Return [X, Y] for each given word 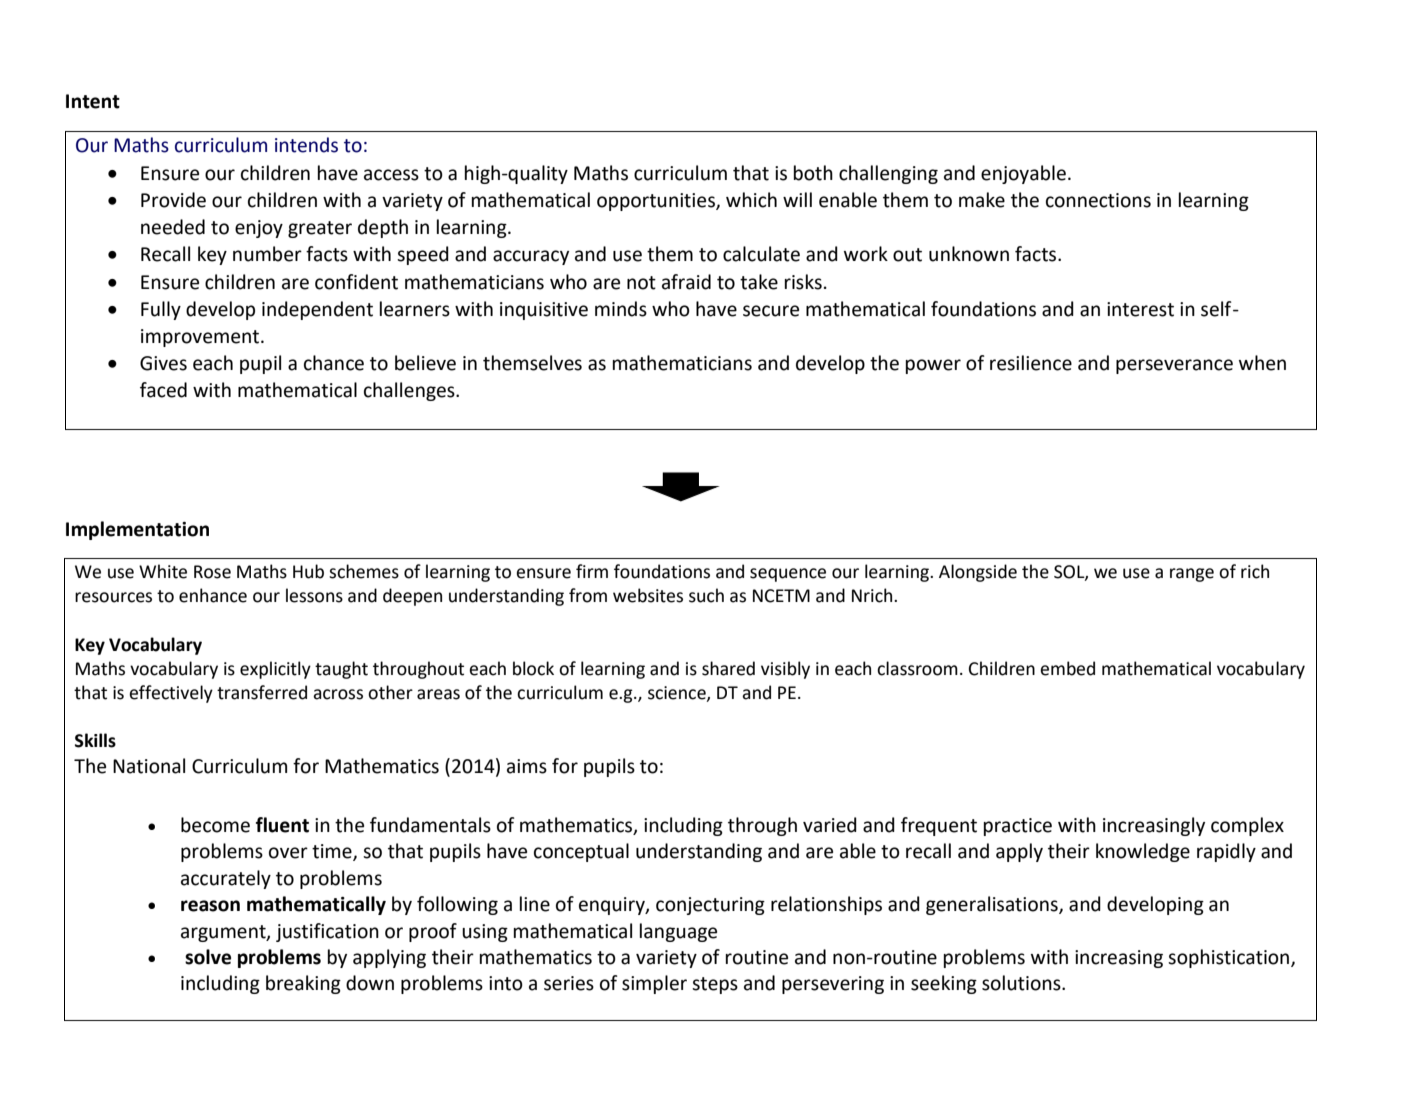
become [215, 825]
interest [1140, 309]
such [706, 595]
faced [163, 390]
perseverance [1174, 366]
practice [1018, 827]
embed [1067, 668]
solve [208, 957]
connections [1098, 200]
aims [527, 766]
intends [306, 145]
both [813, 173]
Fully [161, 310]
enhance [213, 595]
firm [592, 571]
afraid [686, 282]
